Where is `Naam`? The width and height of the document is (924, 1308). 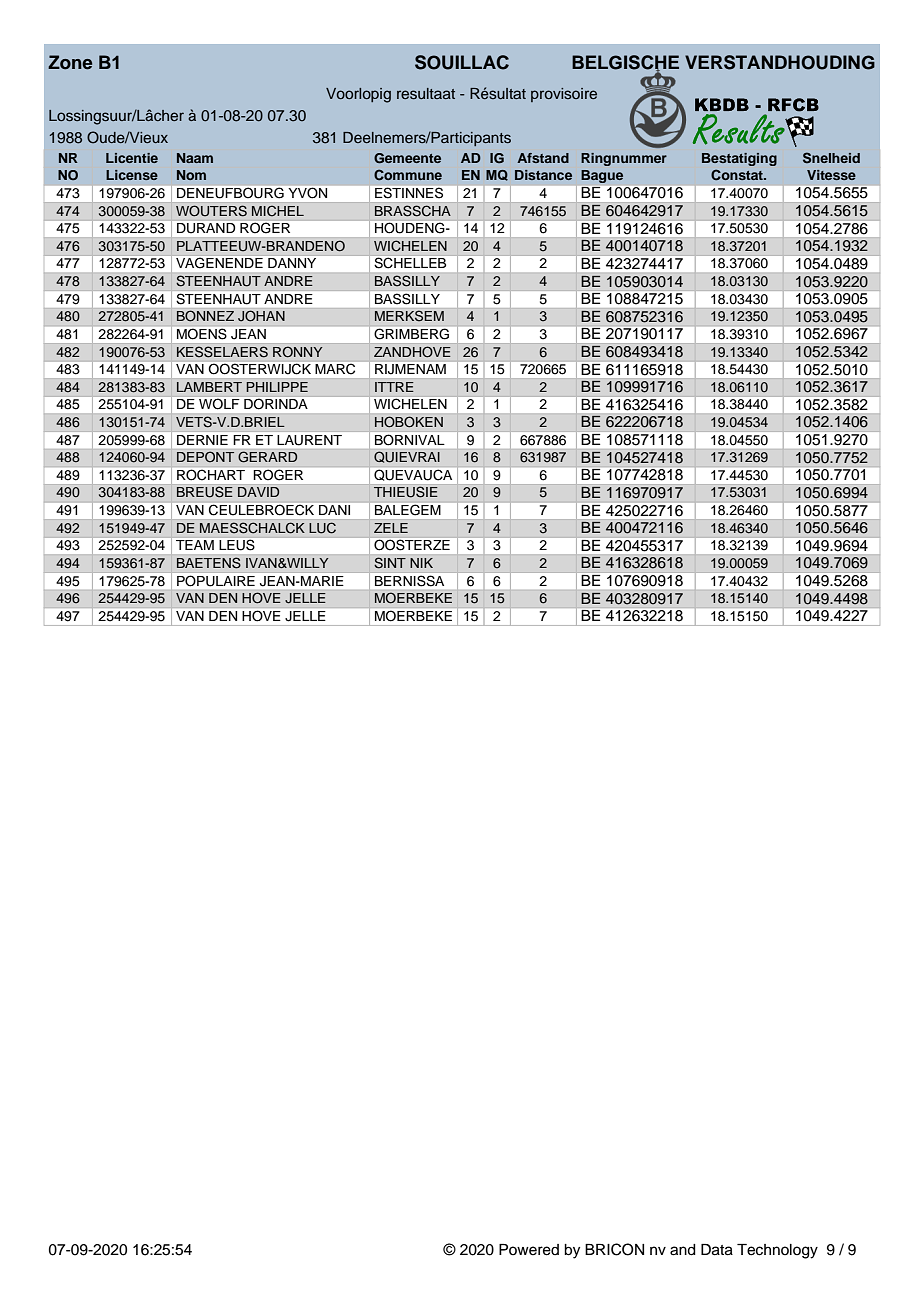 Naam is located at coordinates (195, 158).
